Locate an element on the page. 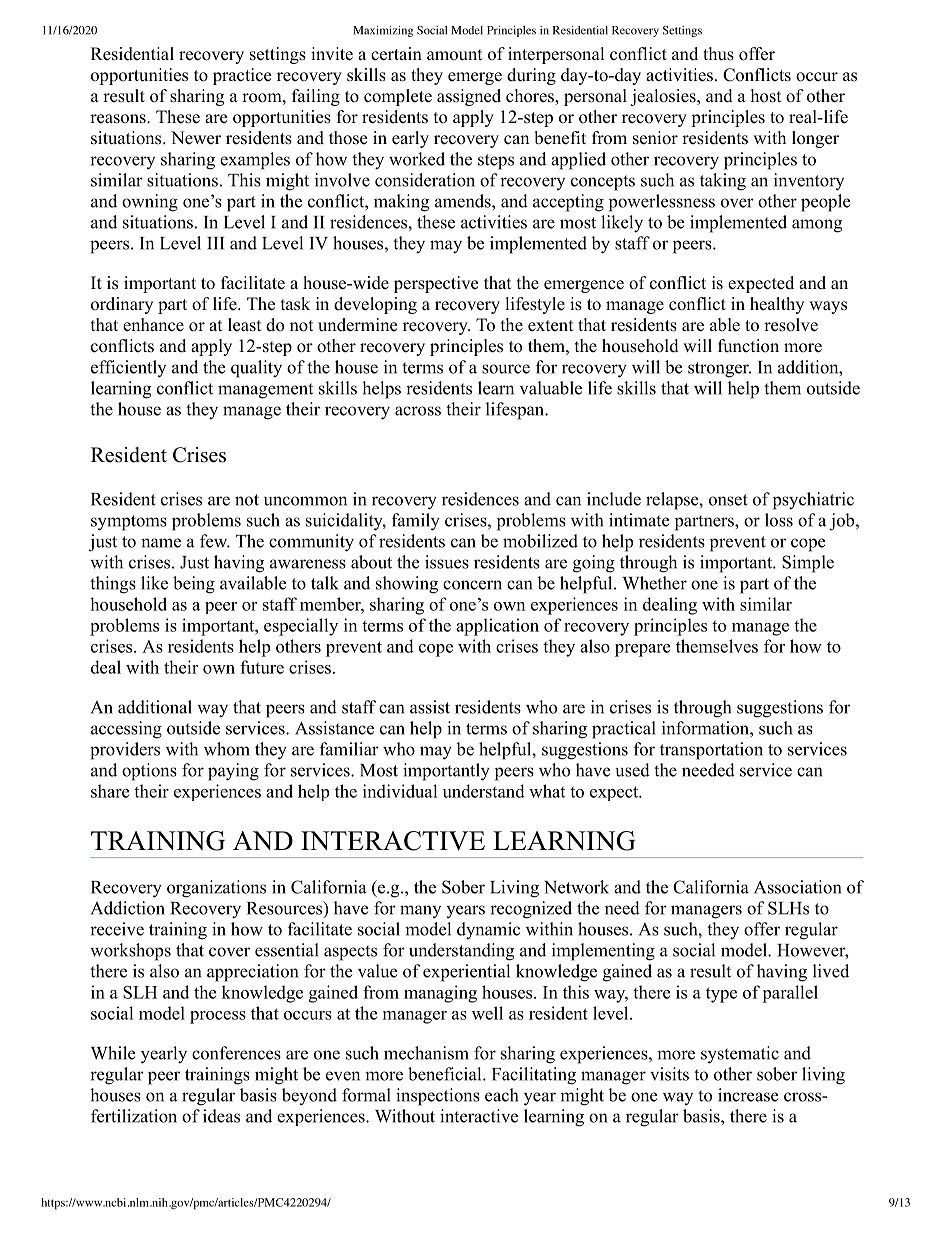 Image resolution: width=952 pixels, height=1233 pixels. healthy is located at coordinates (777, 305).
